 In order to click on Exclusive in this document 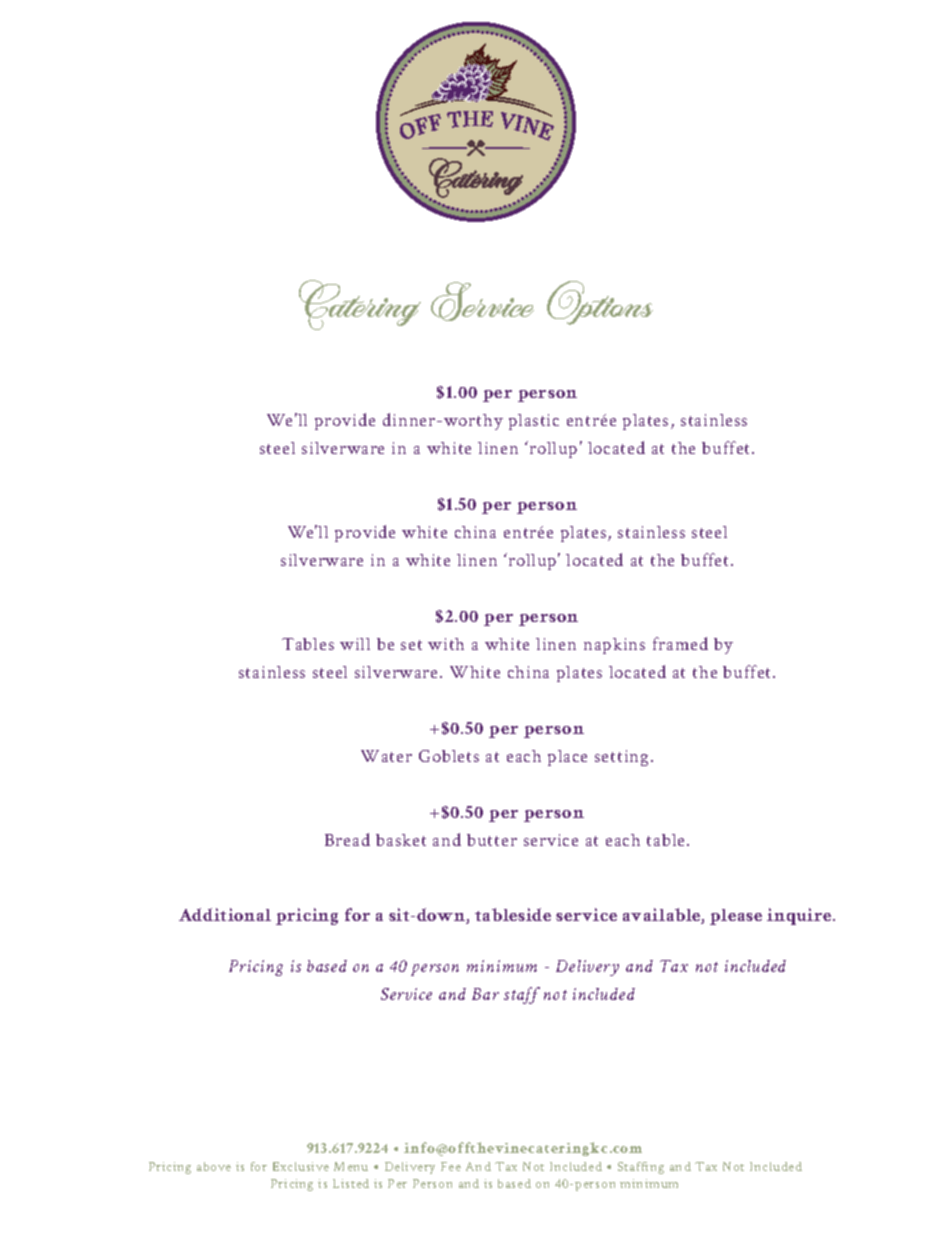, I will do `click(301, 1166)`.
